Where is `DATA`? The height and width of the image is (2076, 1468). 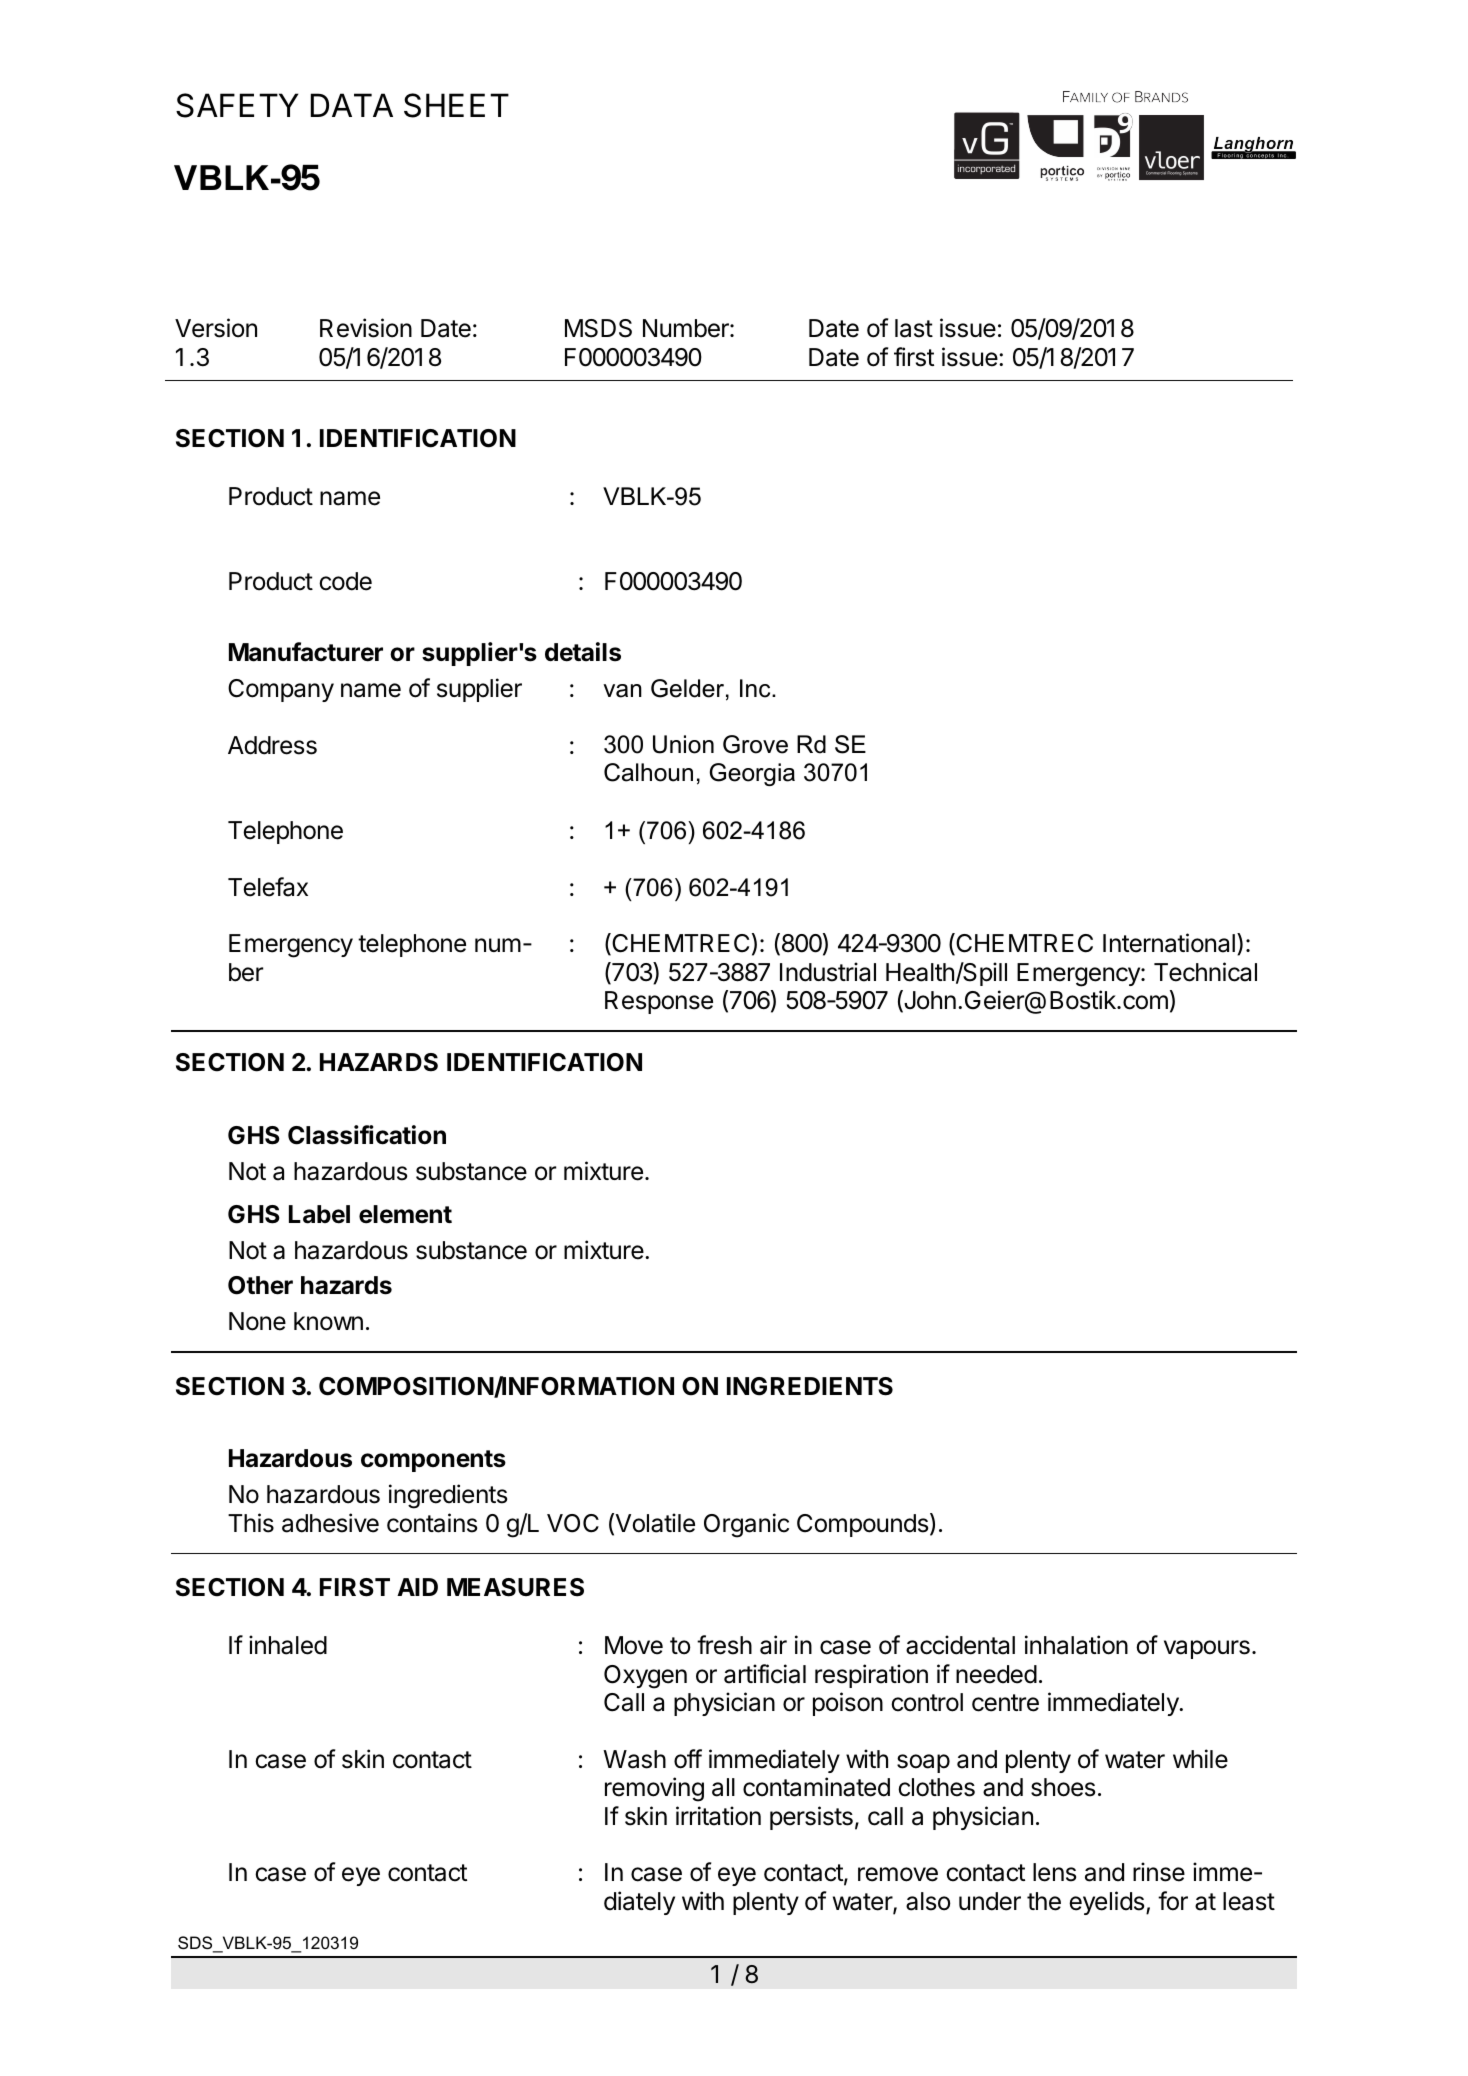 DATA is located at coordinates (352, 105).
